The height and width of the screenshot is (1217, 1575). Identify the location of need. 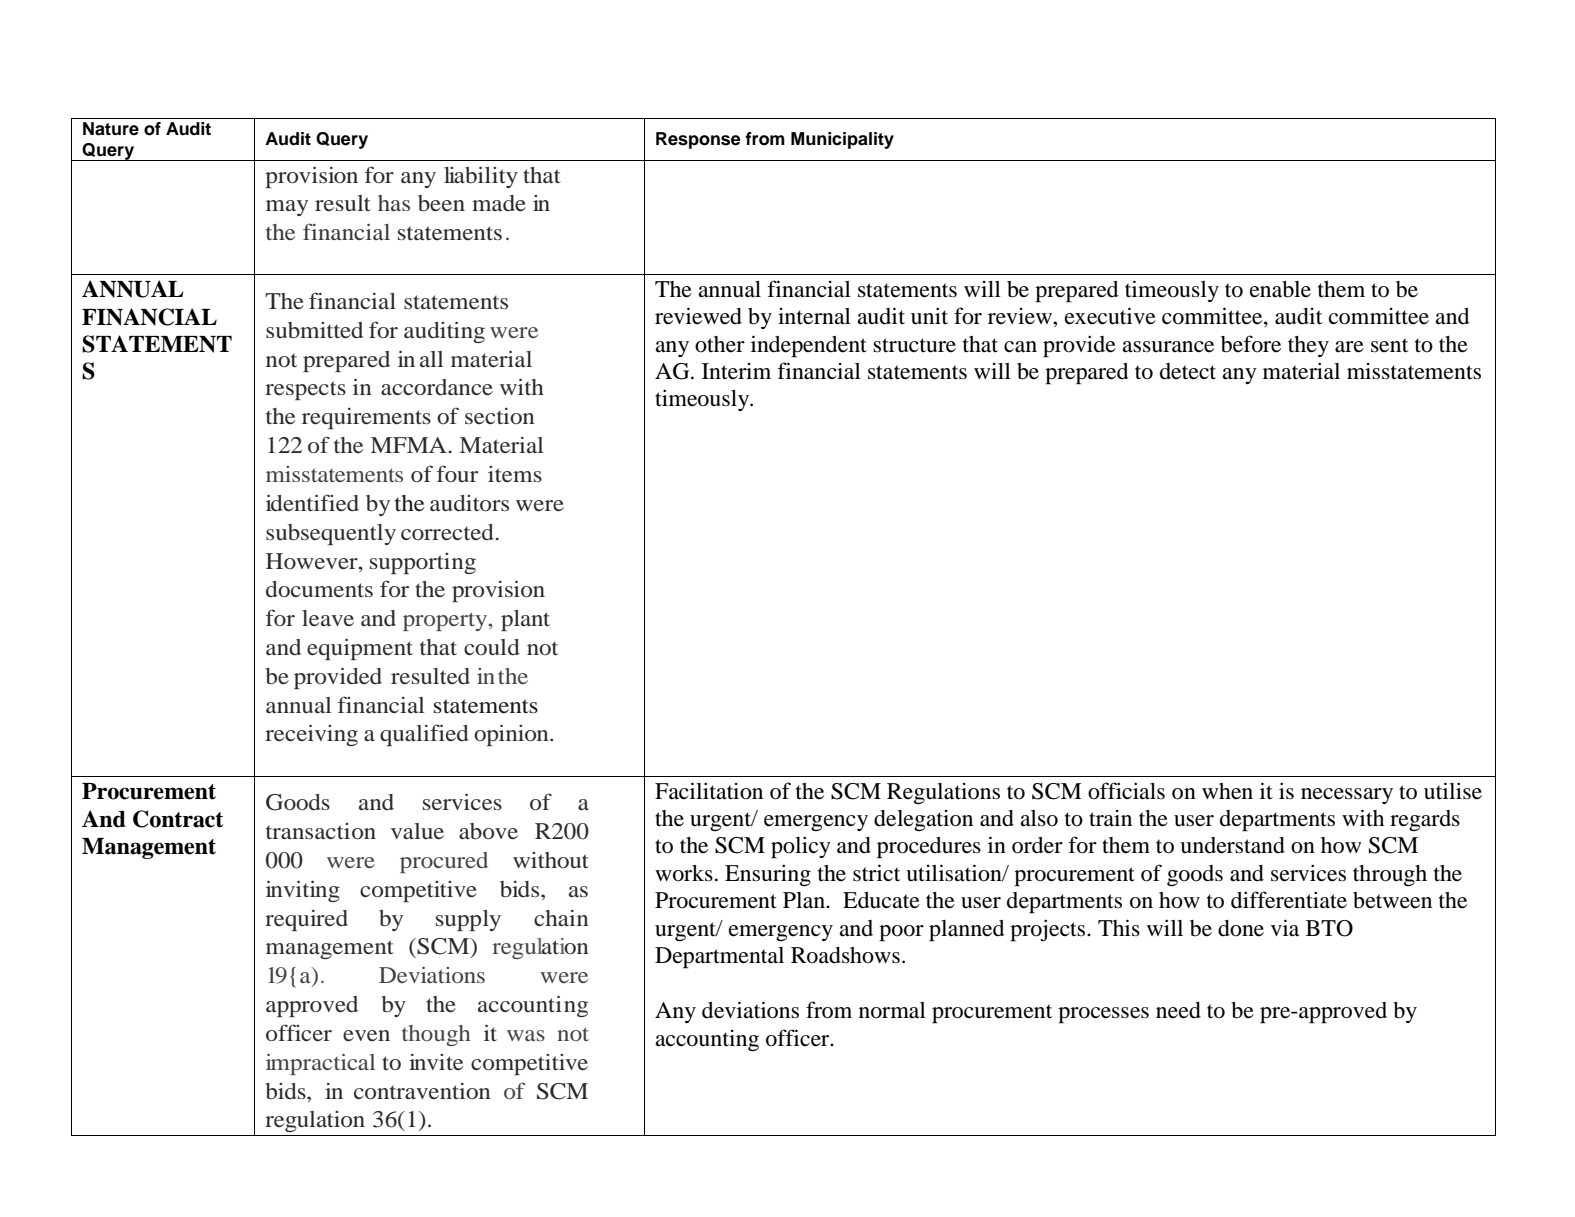
(1178, 1010).
